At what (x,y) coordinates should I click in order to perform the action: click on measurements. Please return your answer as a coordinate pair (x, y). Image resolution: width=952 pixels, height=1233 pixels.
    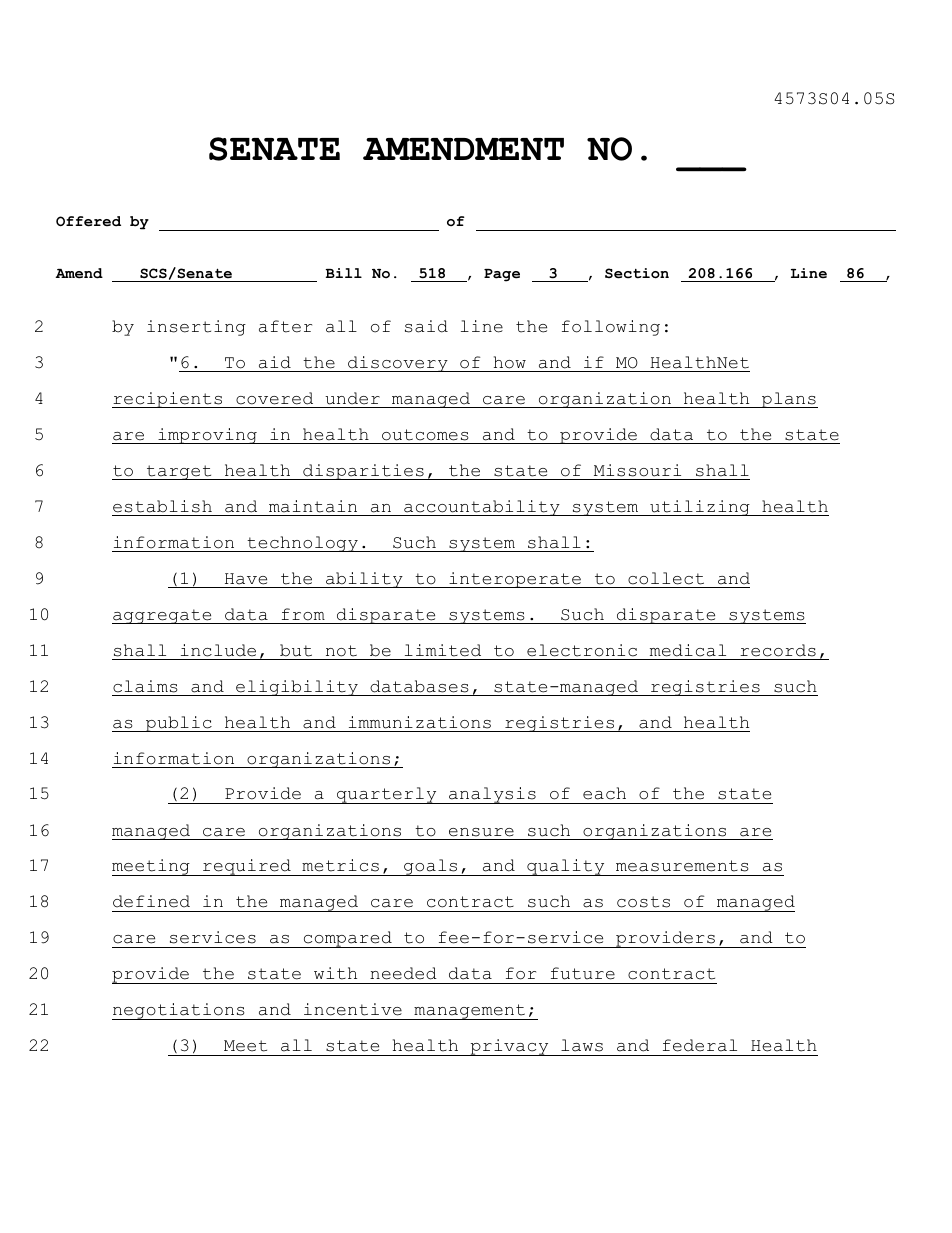
    Looking at the image, I should click on (682, 866).
